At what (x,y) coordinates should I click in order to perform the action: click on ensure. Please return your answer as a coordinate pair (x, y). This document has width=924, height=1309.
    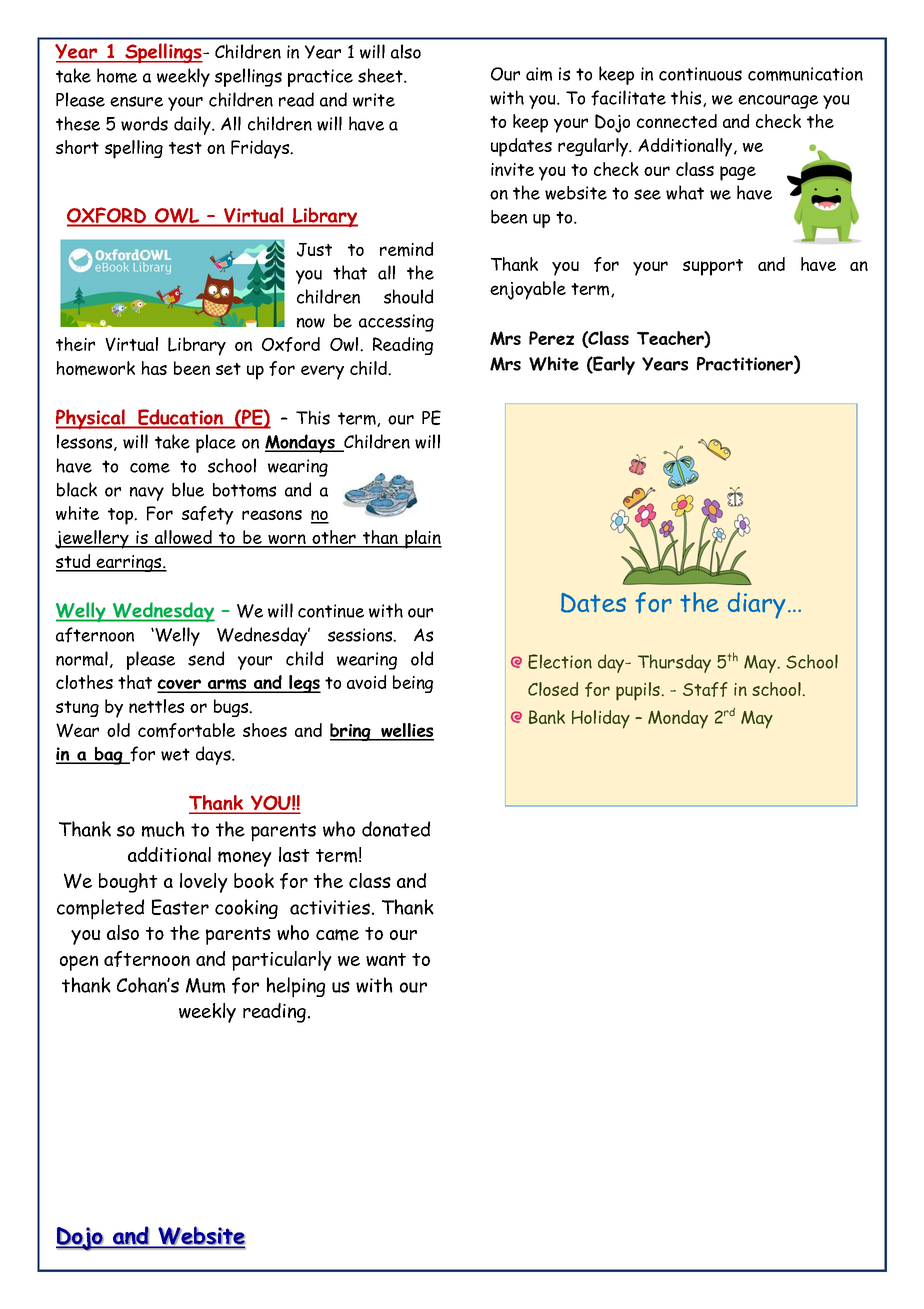
    Looking at the image, I should click on (136, 101).
